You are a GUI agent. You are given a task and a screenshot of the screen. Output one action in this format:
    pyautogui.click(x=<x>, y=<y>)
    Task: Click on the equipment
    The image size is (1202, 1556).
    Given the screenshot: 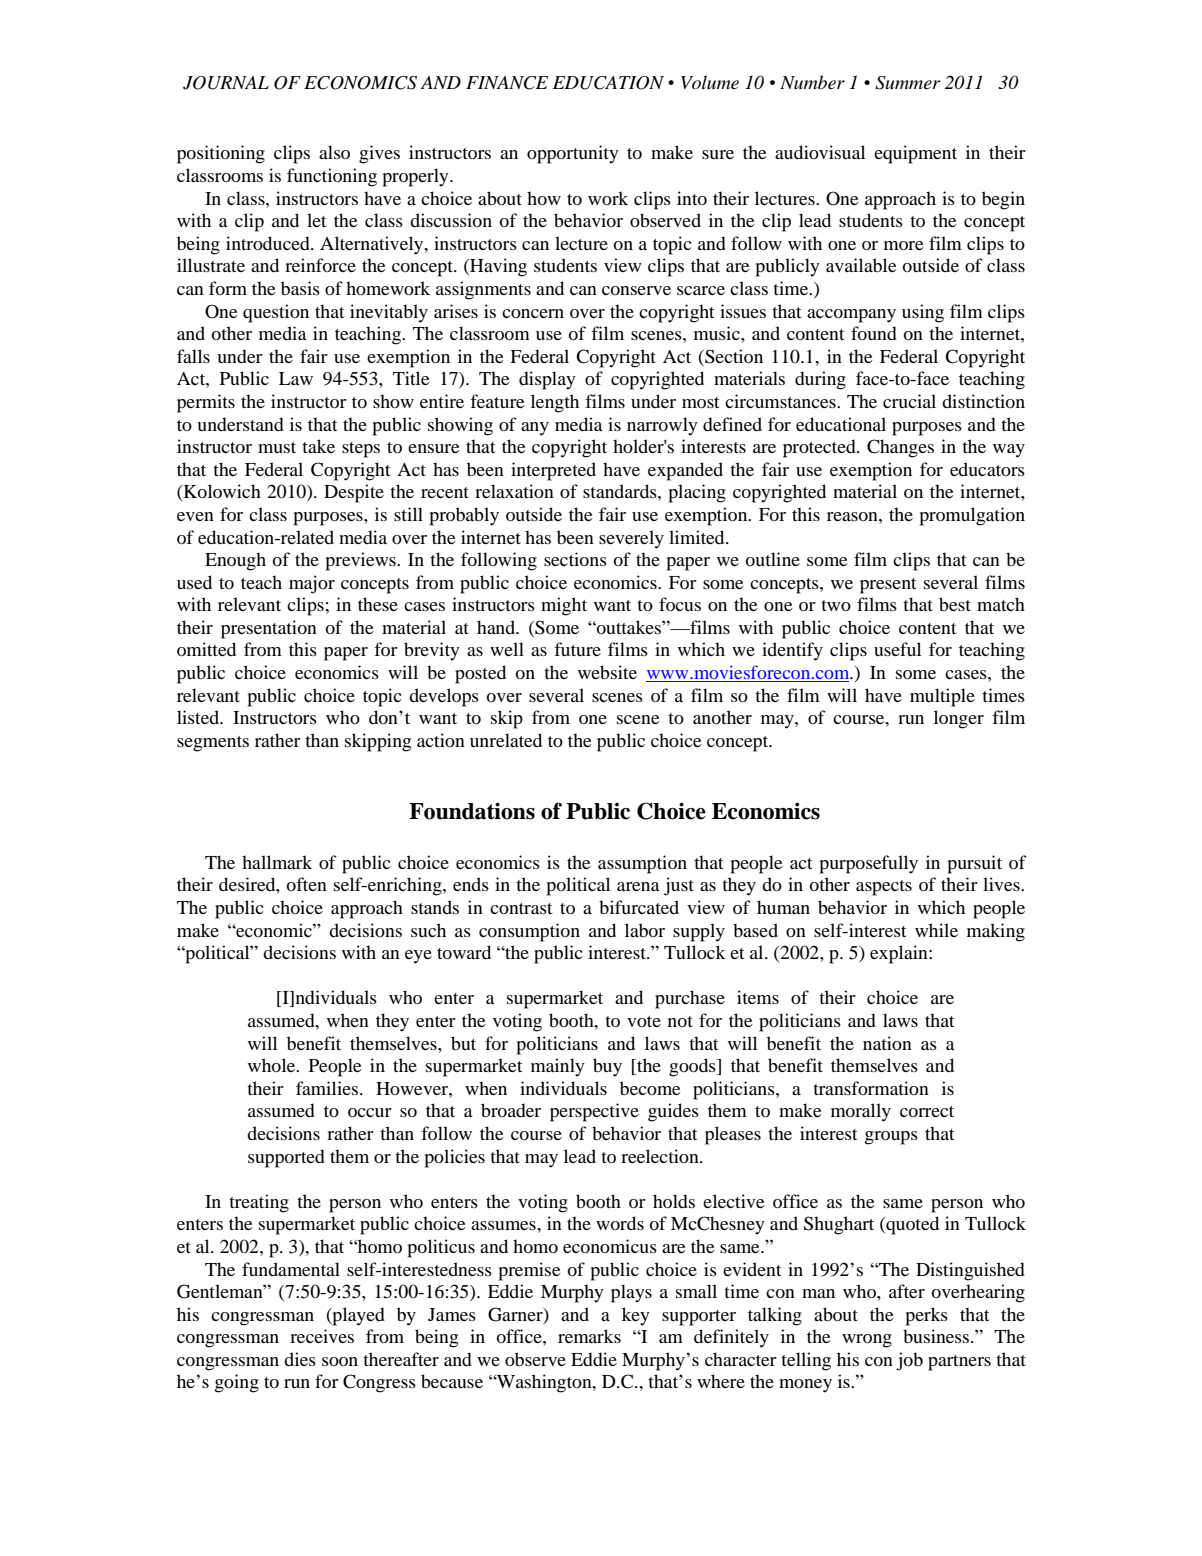 What is the action you would take?
    pyautogui.click(x=915, y=154)
